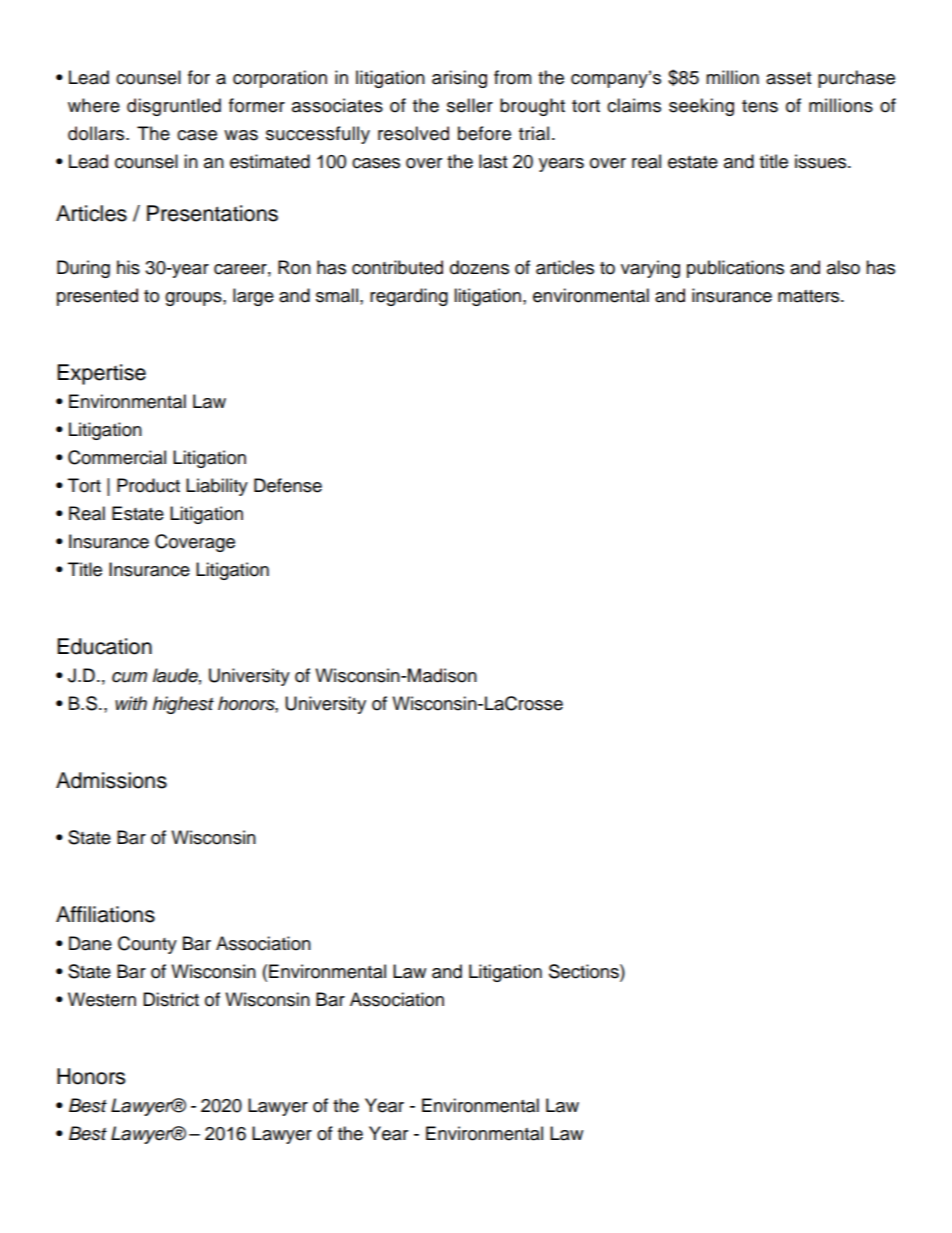 This screenshot has height=1233, width=952. I want to click on County, so click(147, 945).
